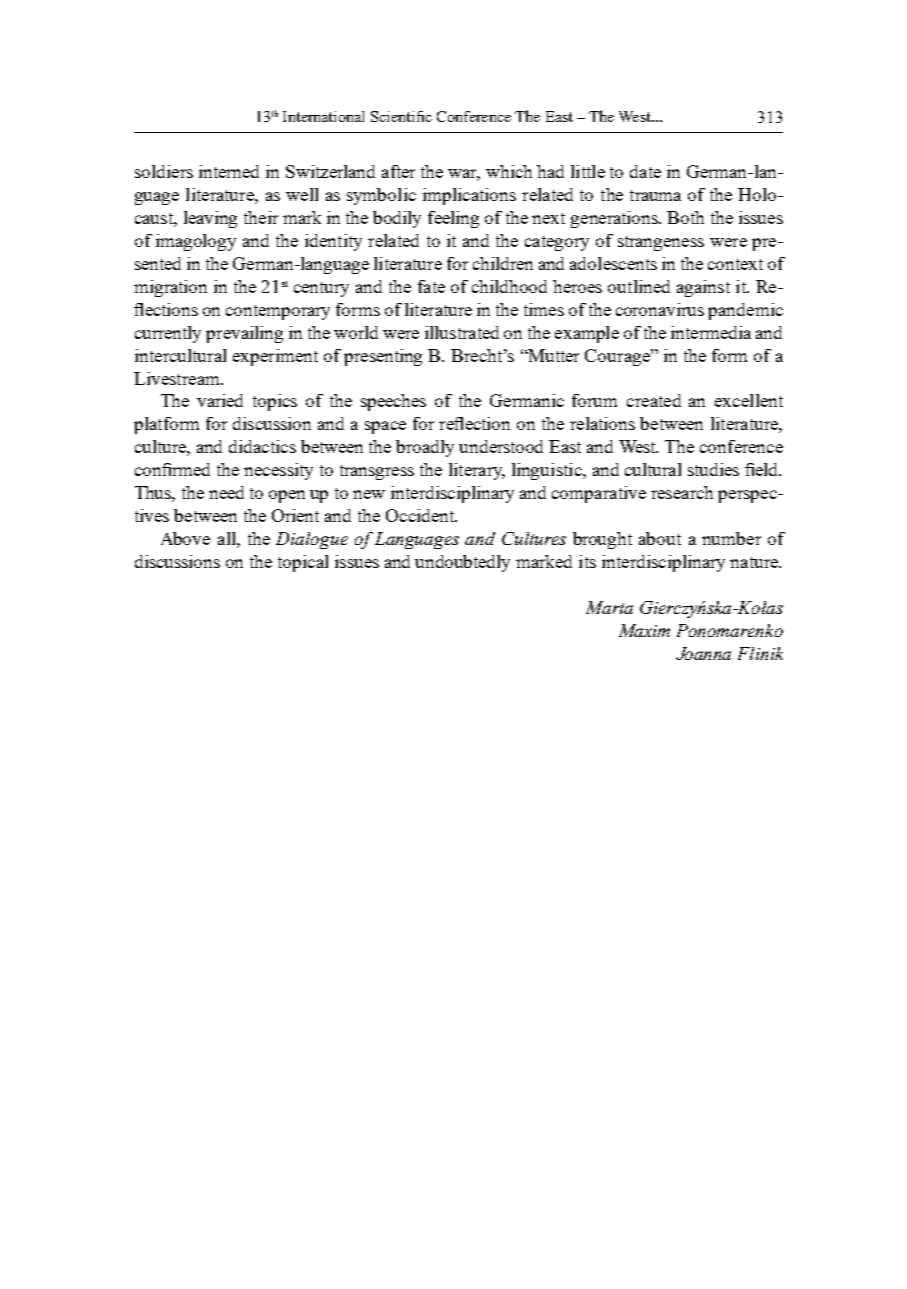 Image resolution: width=907 pixels, height=1289 pixels. I want to click on war, so click(464, 175).
